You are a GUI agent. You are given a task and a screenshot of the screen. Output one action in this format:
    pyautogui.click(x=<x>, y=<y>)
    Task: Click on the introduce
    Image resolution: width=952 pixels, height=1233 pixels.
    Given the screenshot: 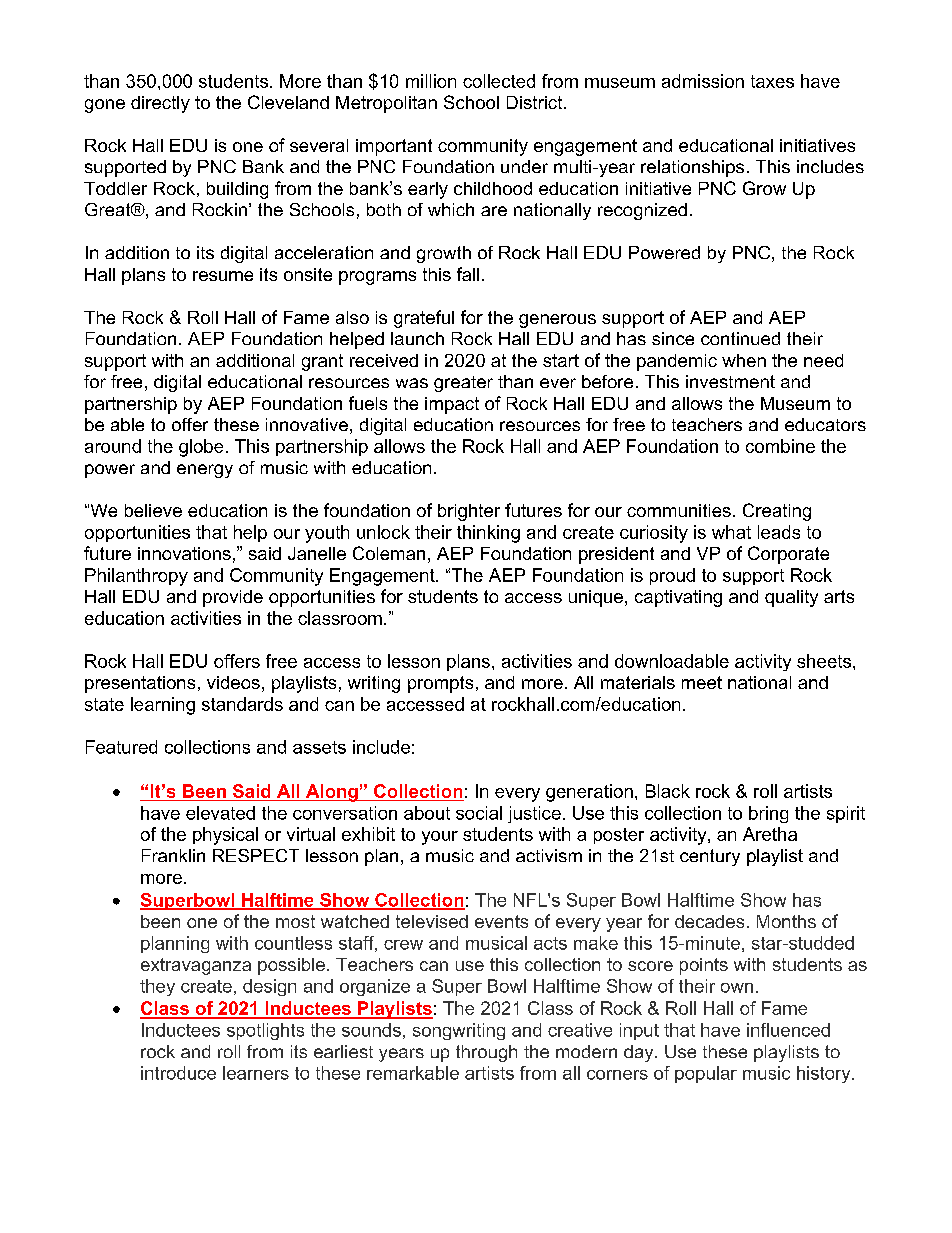 What is the action you would take?
    pyautogui.click(x=178, y=1073)
